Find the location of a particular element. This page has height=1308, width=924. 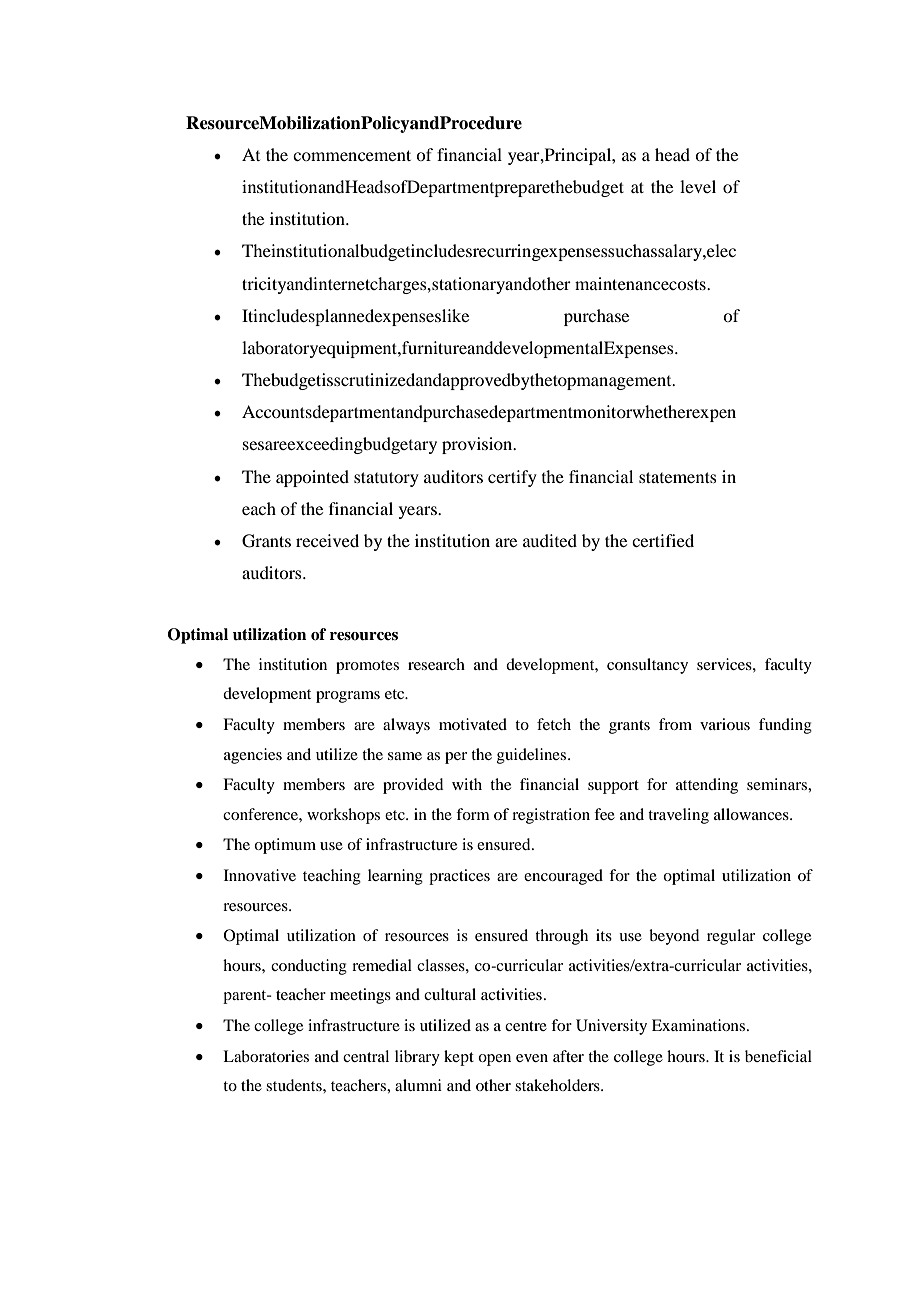

appointed is located at coordinates (312, 478).
